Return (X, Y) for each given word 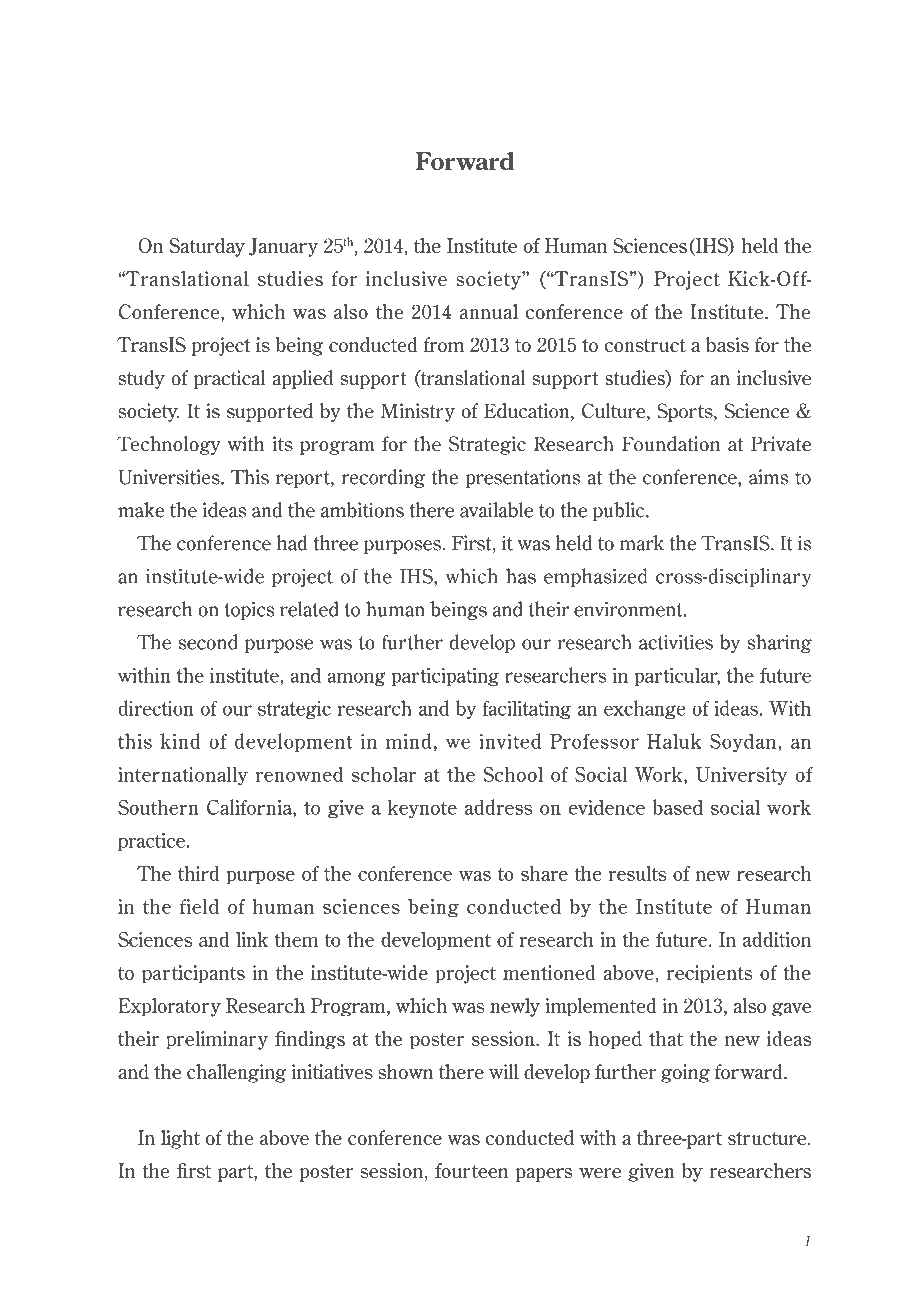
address (498, 807)
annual (489, 311)
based (677, 807)
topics (250, 610)
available (496, 510)
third (198, 873)
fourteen (471, 1170)
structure (768, 1138)
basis (727, 344)
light (180, 1139)
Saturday (207, 247)
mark (642, 543)
